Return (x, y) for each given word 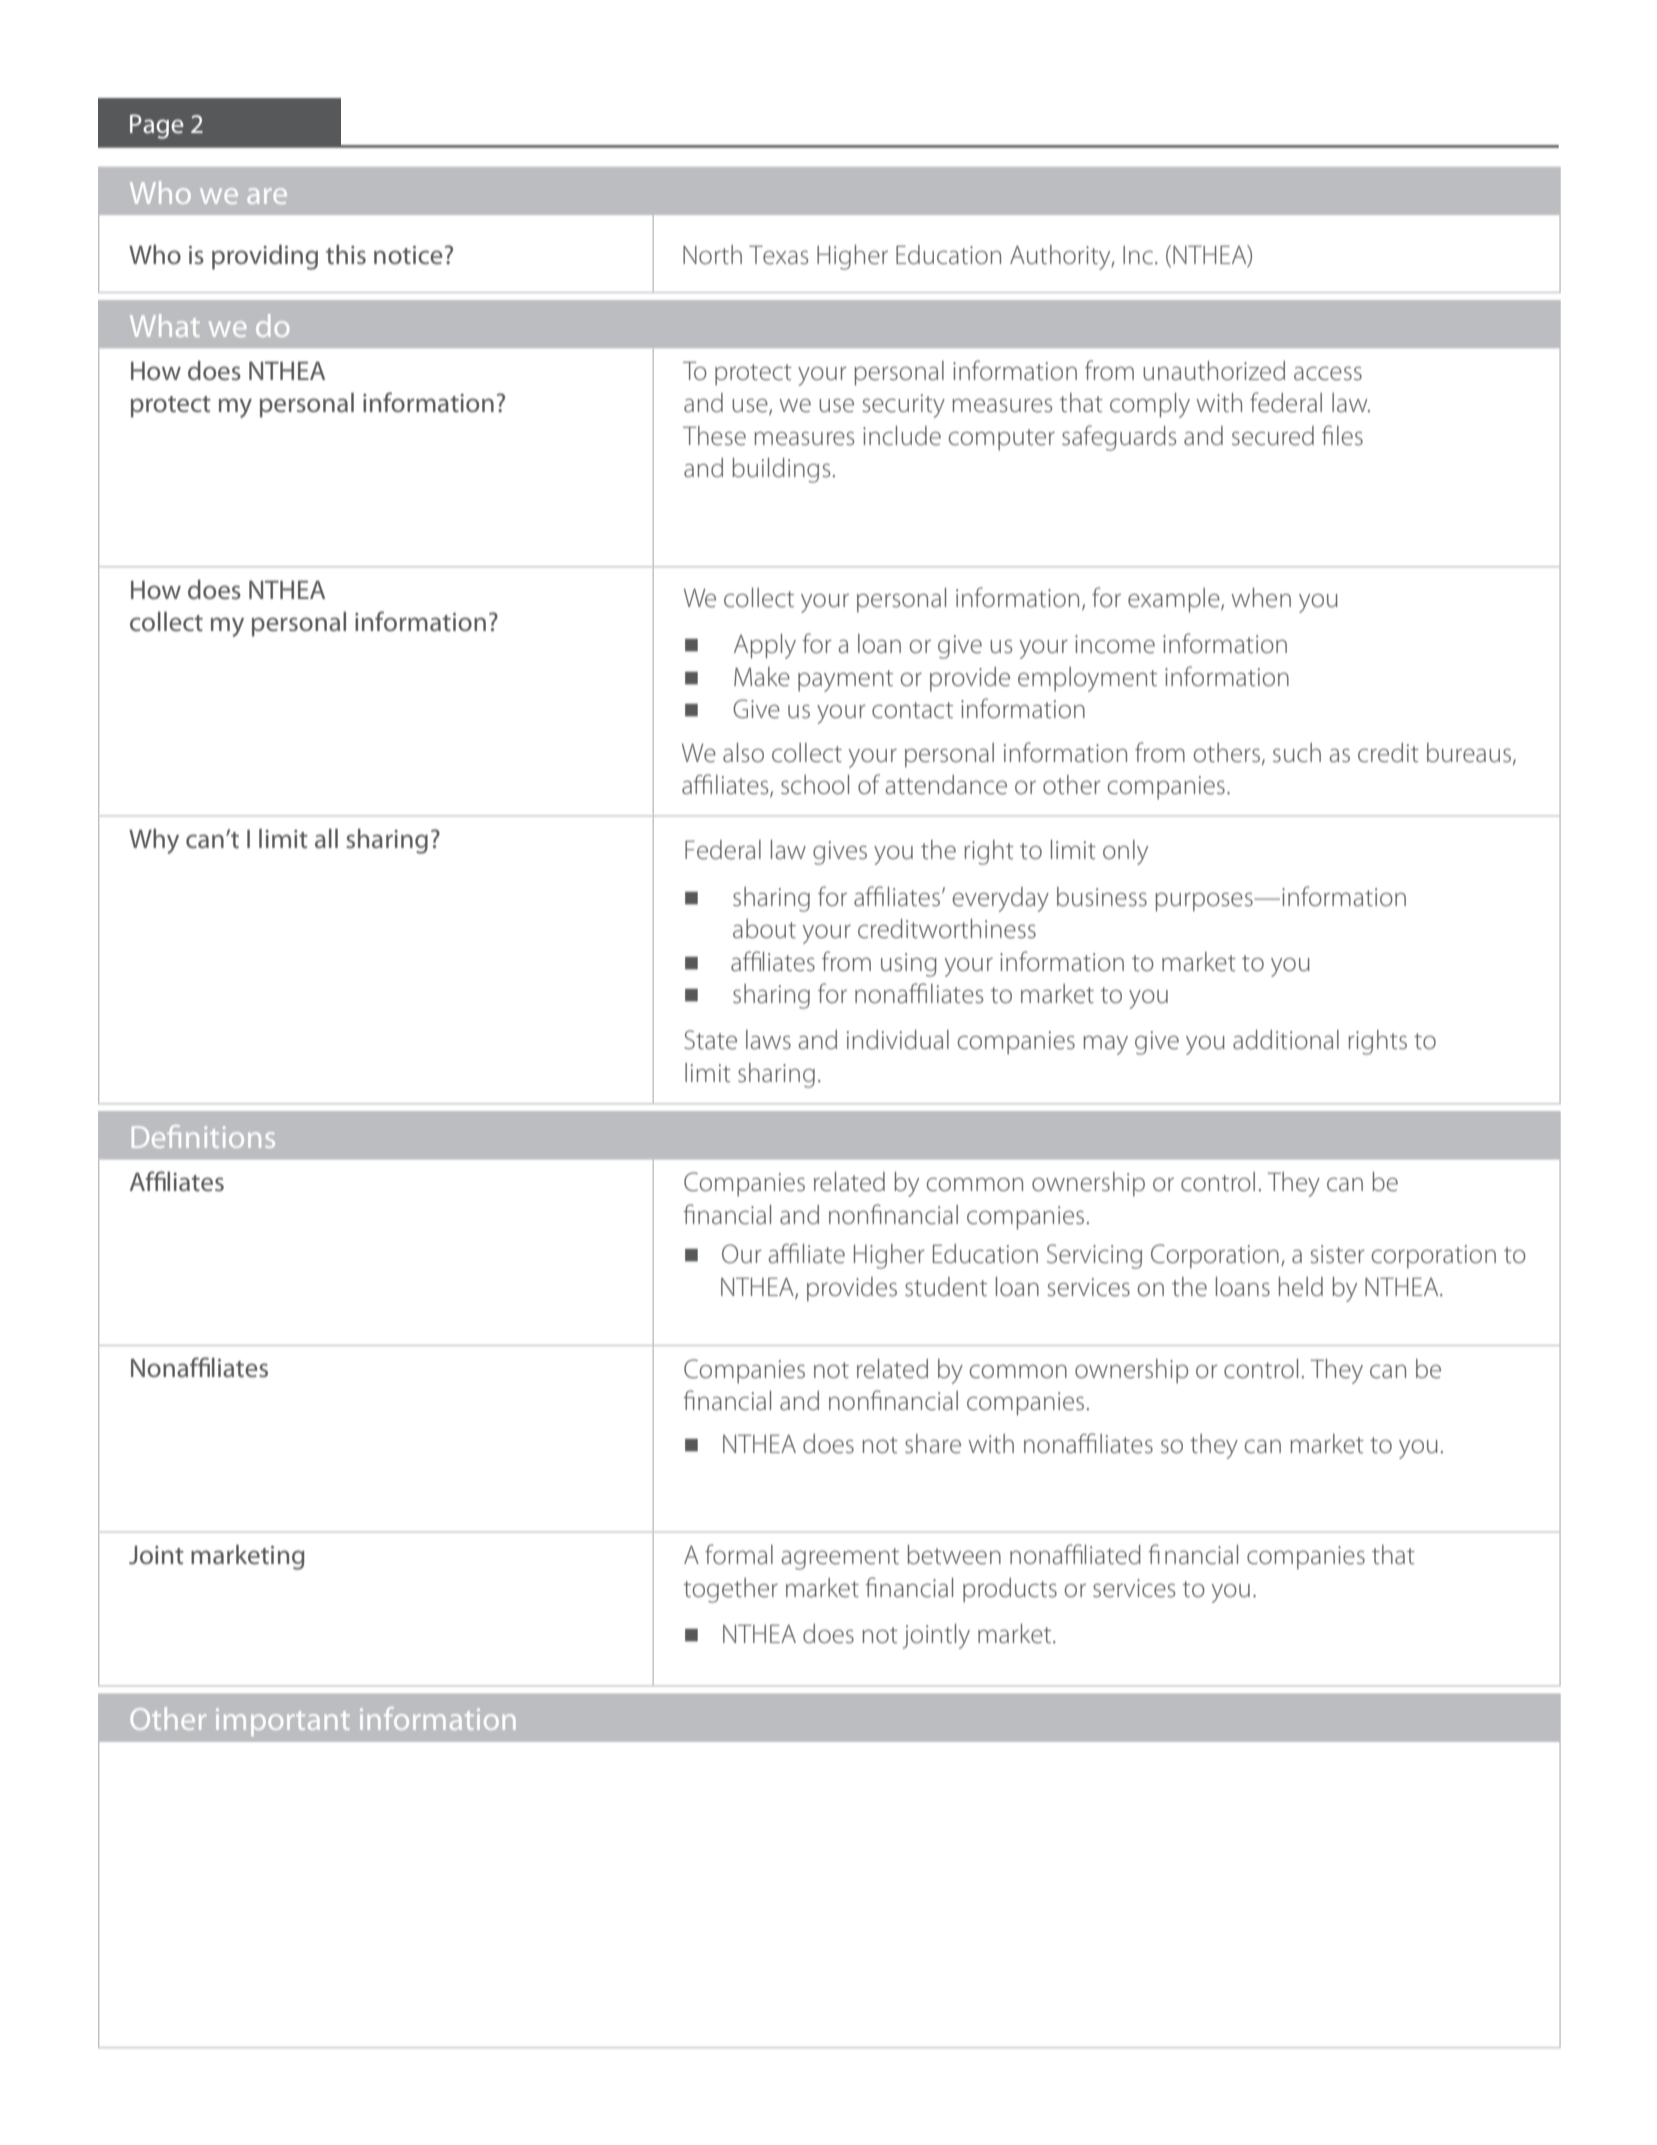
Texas (778, 255)
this (346, 255)
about (764, 928)
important (283, 1722)
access (1328, 373)
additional (1286, 1040)
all (326, 838)
